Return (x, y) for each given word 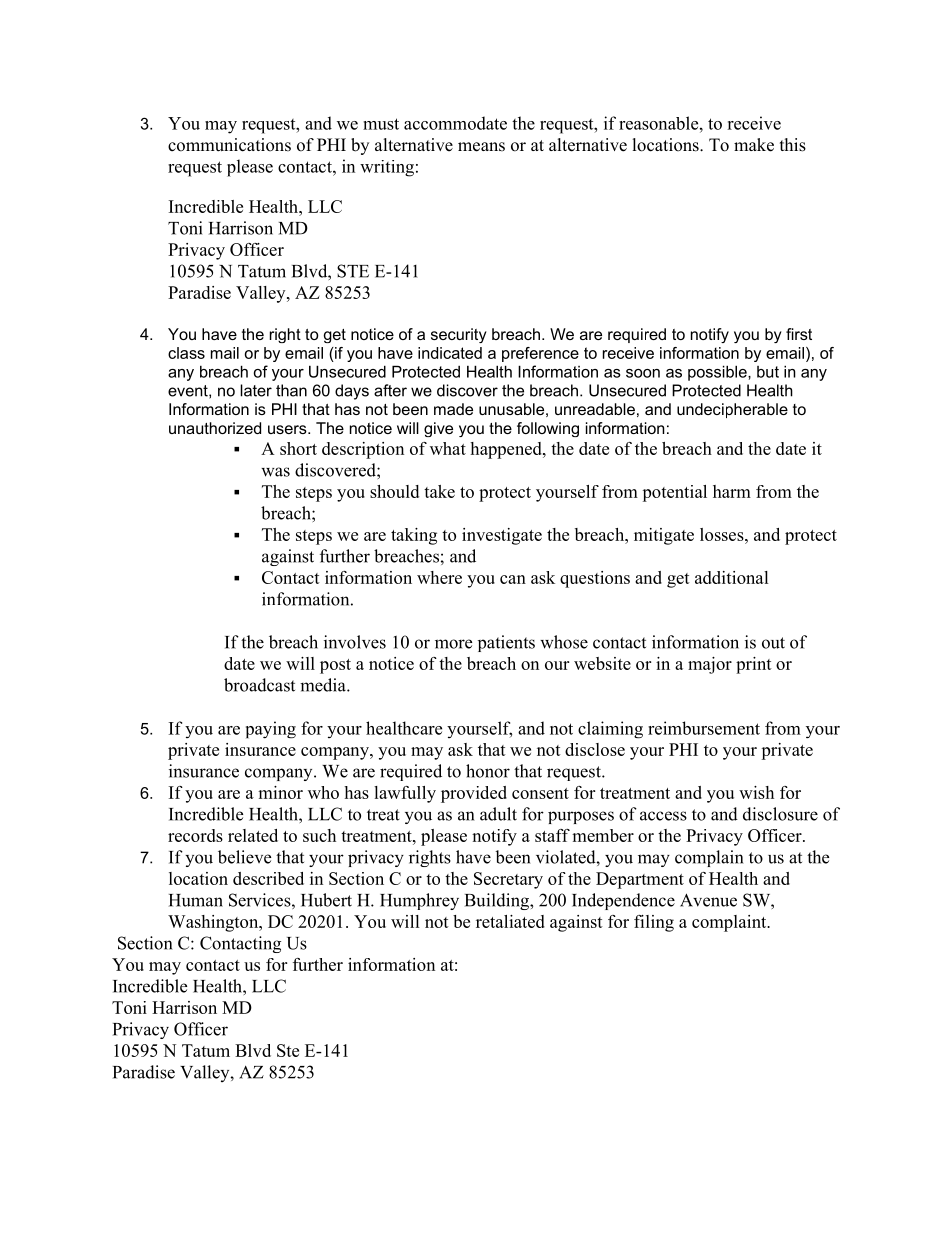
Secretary (508, 880)
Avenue (708, 900)
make (754, 145)
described (268, 878)
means (481, 147)
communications (229, 145)
